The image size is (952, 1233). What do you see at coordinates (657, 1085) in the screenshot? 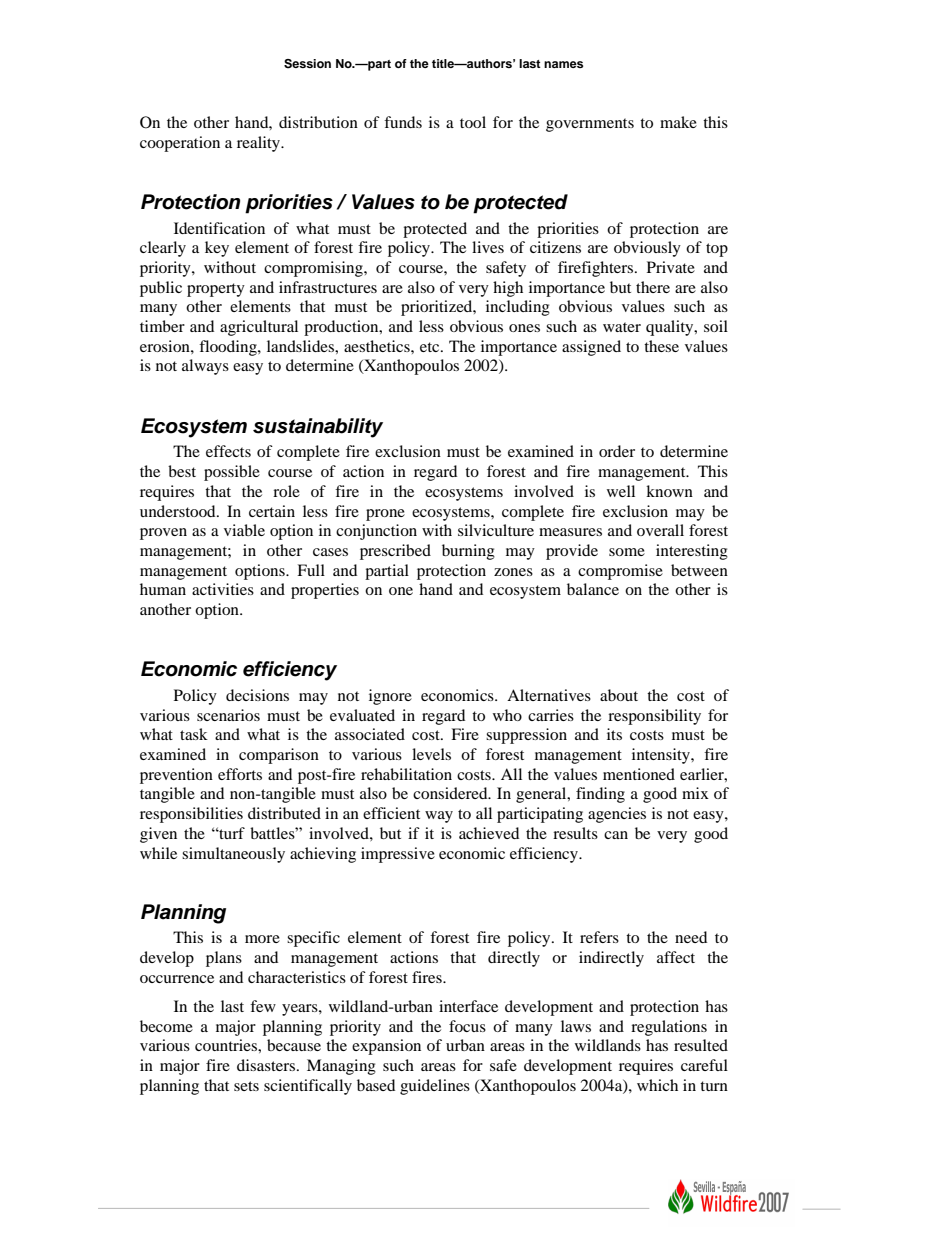
I see `which` at bounding box center [657, 1085].
